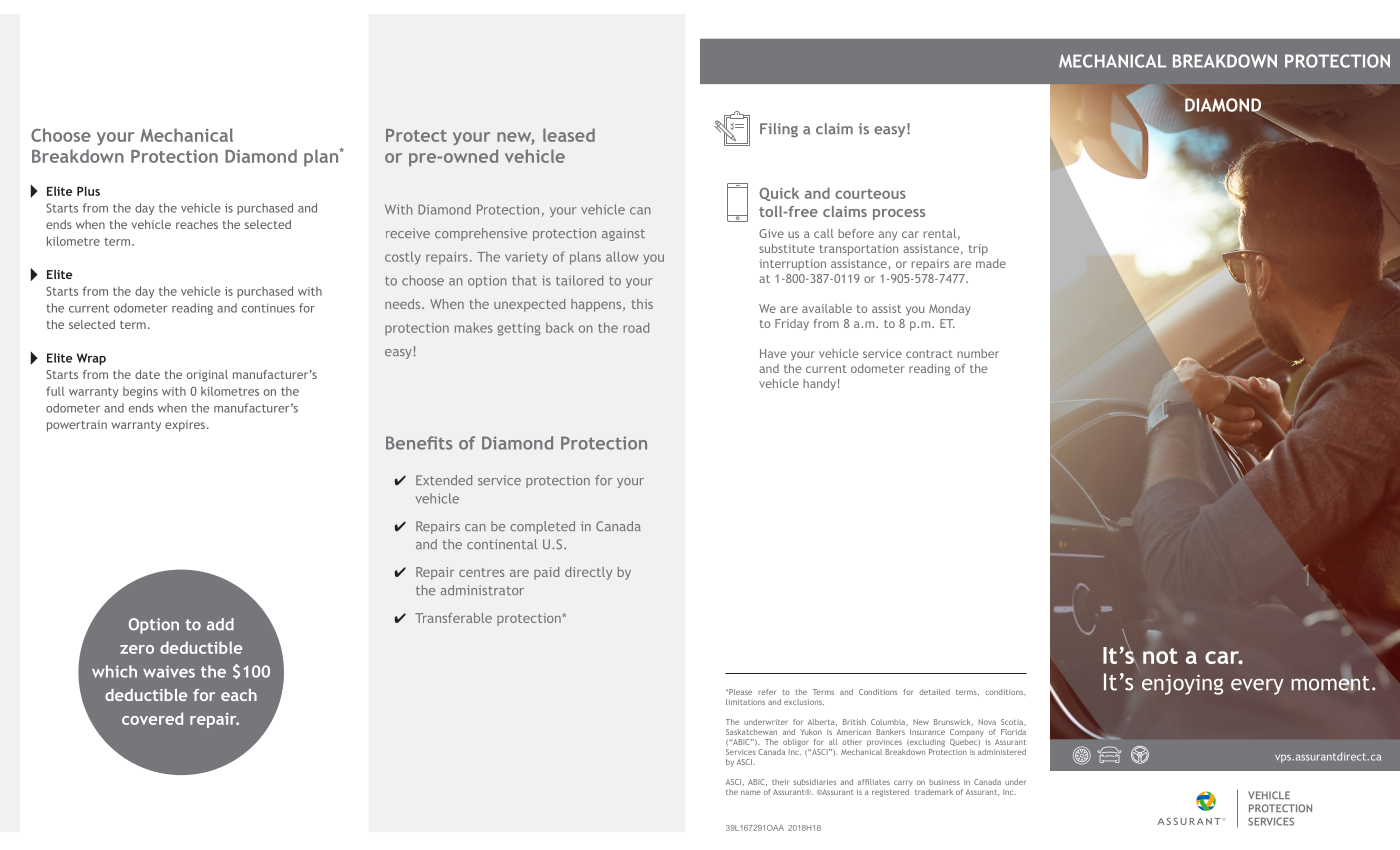 The height and width of the screenshot is (850, 1400). What do you see at coordinates (88, 191) in the screenshot?
I see `Plus` at bounding box center [88, 191].
